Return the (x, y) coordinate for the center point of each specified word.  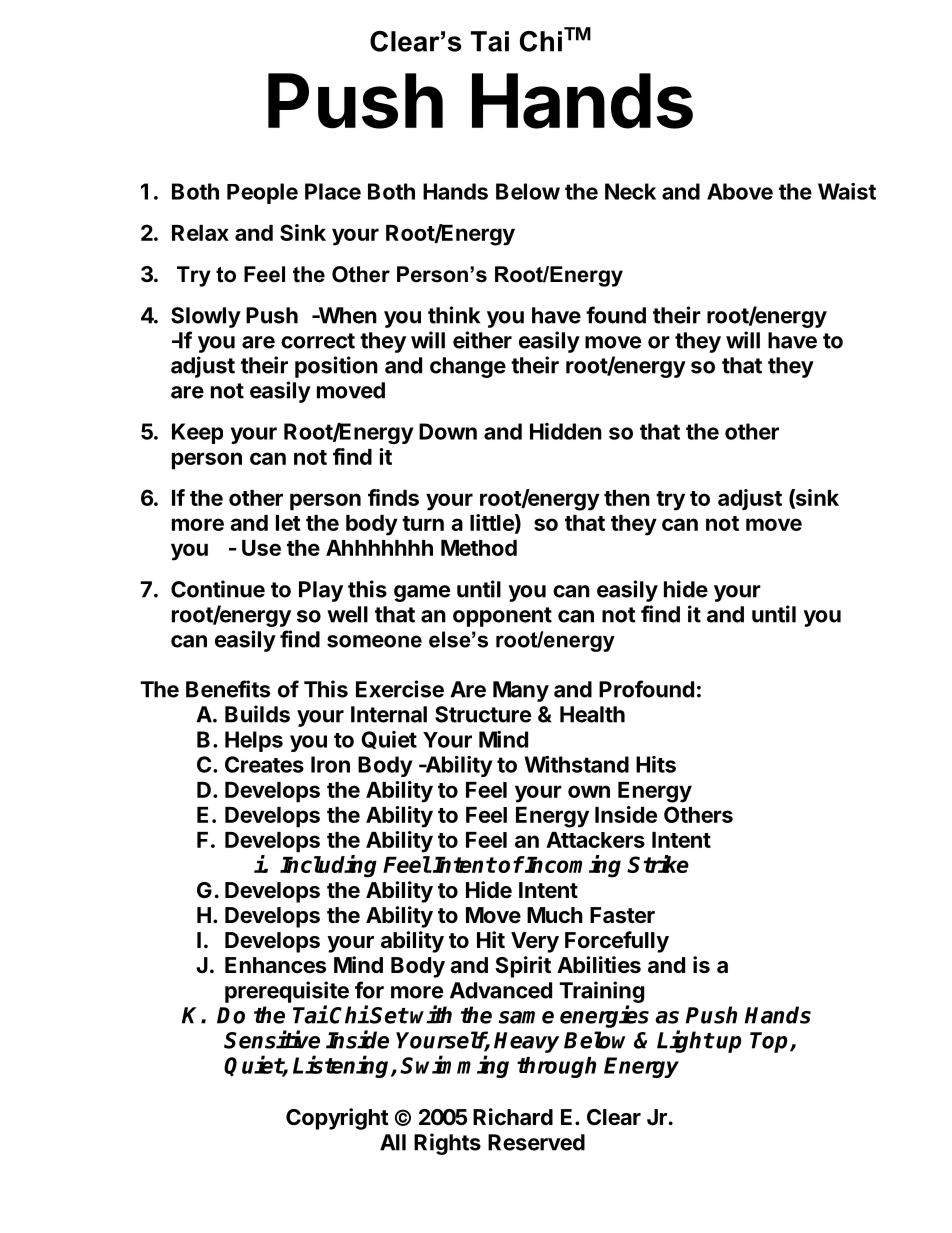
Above (740, 191)
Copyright (337, 1119)
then (627, 498)
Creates (264, 764)
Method (479, 548)
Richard (513, 1117)
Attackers (595, 840)
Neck (630, 191)
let (288, 523)
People (262, 193)
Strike (658, 864)
